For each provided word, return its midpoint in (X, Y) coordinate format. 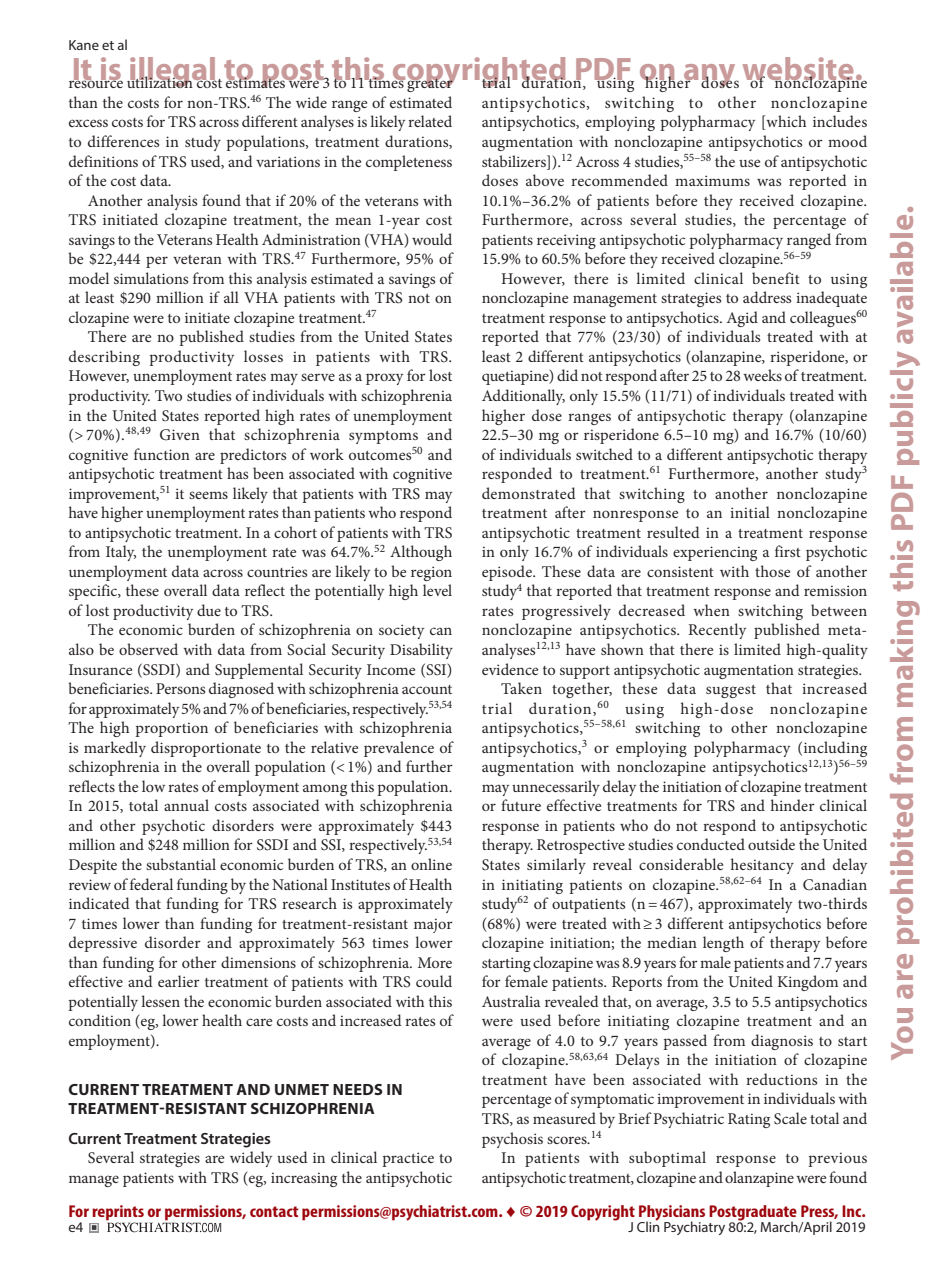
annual (186, 805)
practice (408, 1159)
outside (771, 844)
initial (750, 512)
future (521, 805)
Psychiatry (694, 1228)
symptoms (383, 437)
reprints (119, 1214)
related (430, 121)
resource (96, 83)
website (799, 70)
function (162, 454)
